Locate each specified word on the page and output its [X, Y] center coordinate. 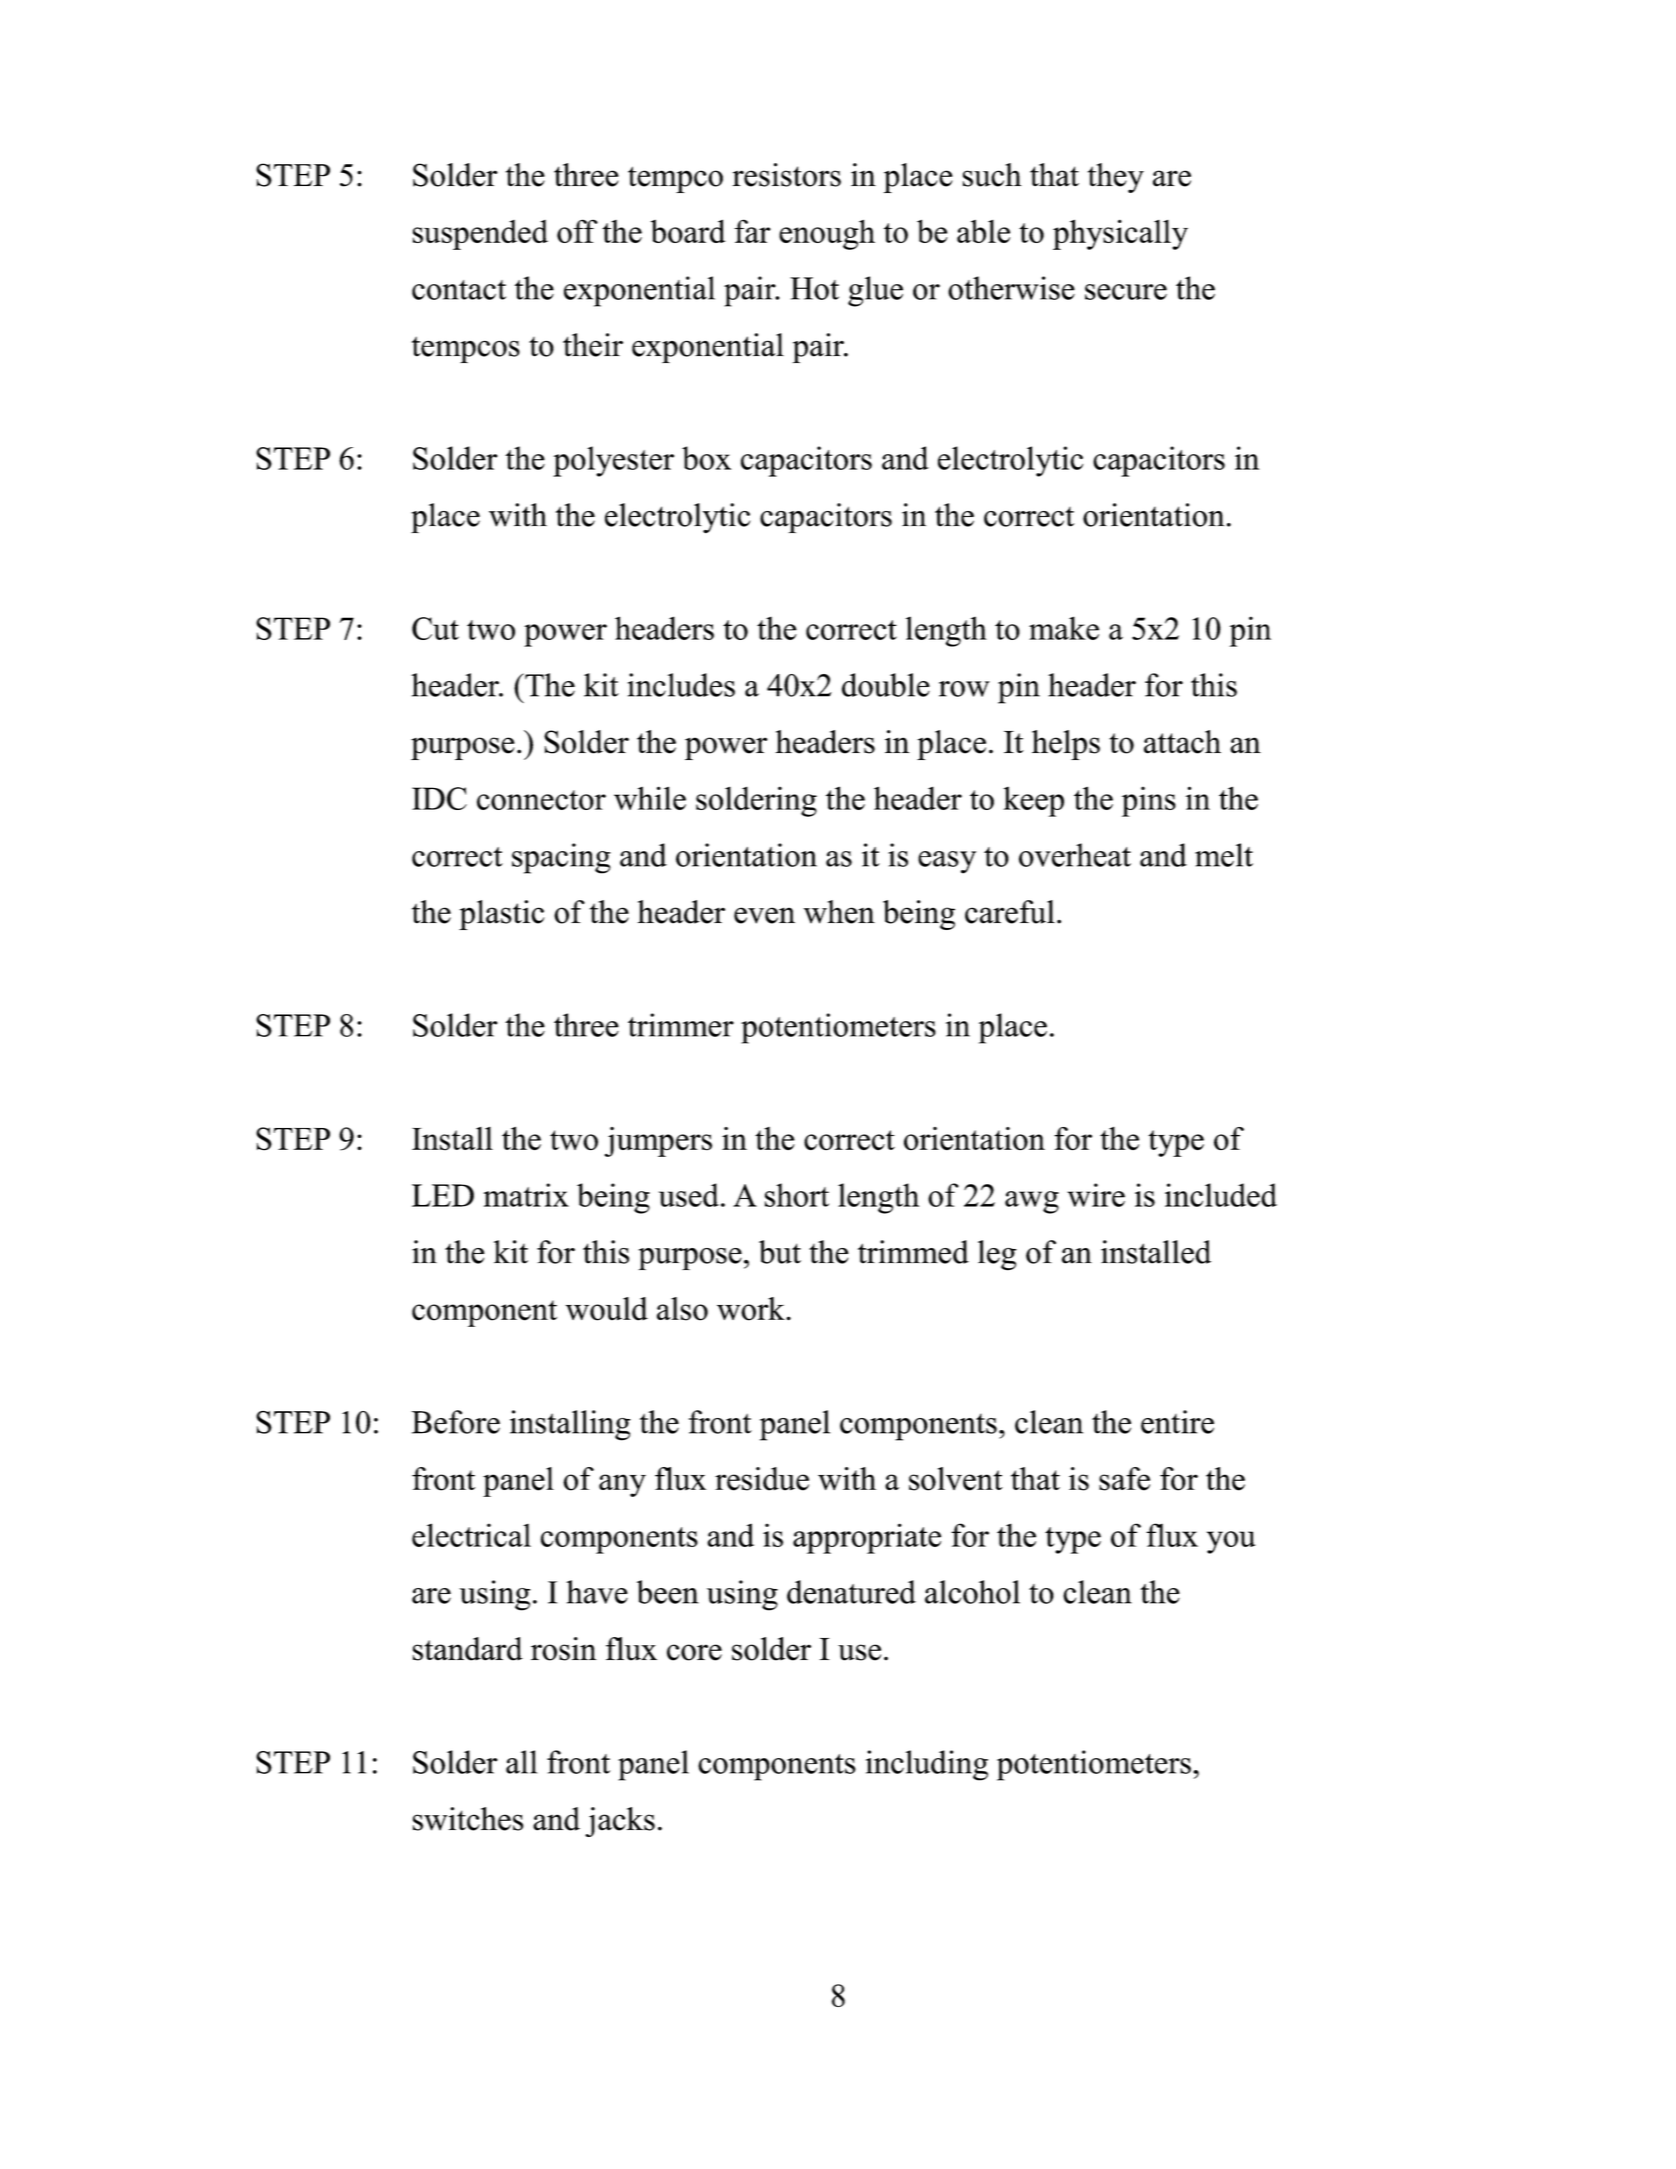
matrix [526, 1195]
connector [541, 800]
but [780, 1252]
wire [1096, 1195]
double [886, 685]
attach [1182, 742]
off [577, 231]
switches [468, 1819]
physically [1120, 234]
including [927, 1765]
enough [827, 234]
